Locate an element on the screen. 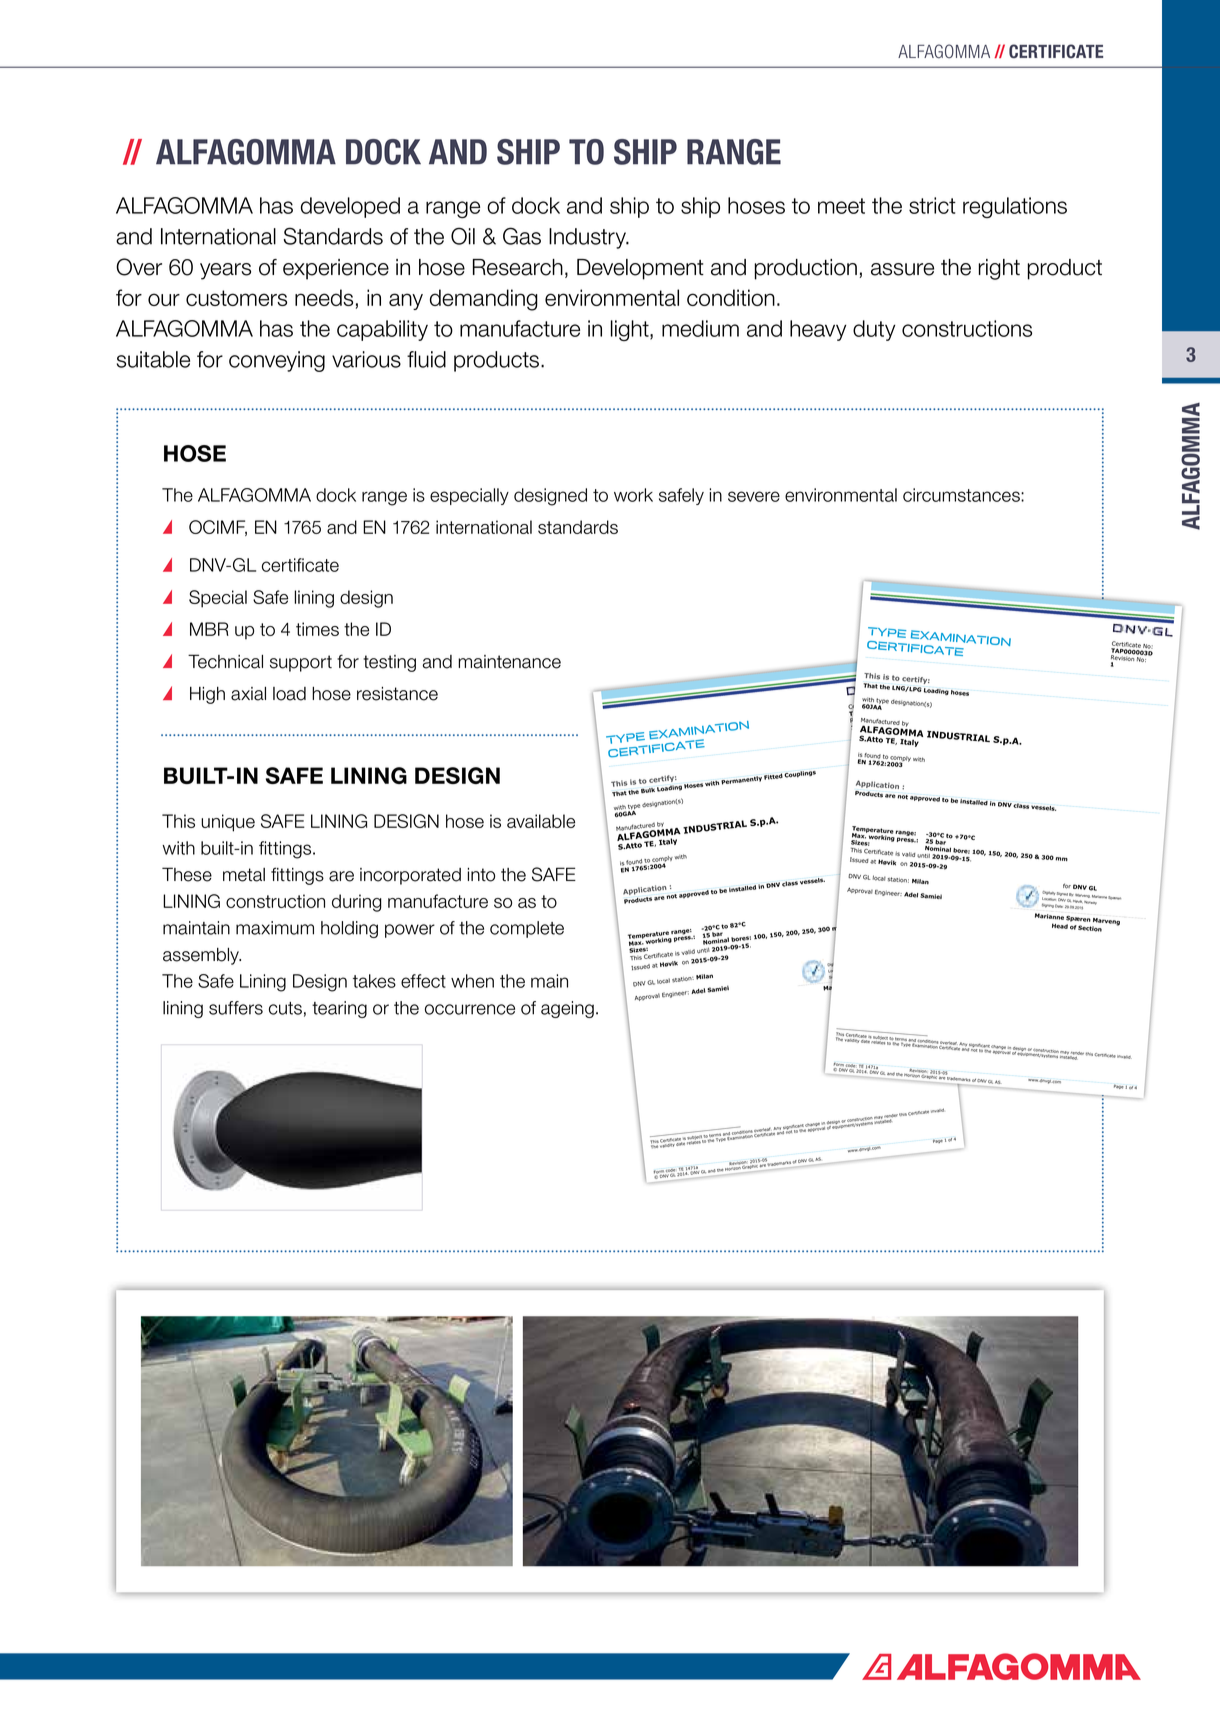  conveying is located at coordinates (277, 361).
